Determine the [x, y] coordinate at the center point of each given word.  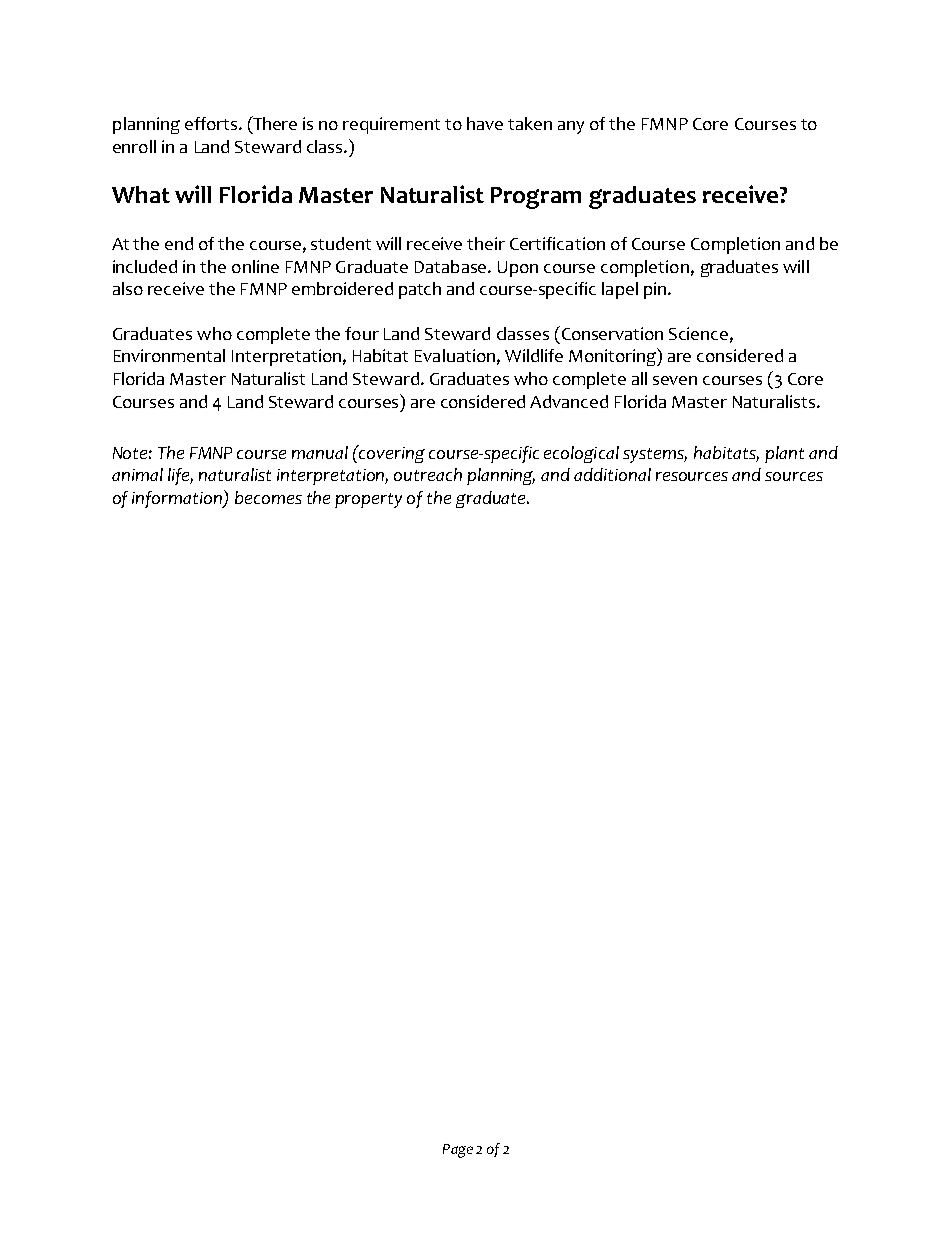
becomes [268, 497]
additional [612, 474]
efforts [212, 123]
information [178, 499]
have [485, 123]
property [368, 500]
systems [655, 455]
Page [458, 1151]
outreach [428, 474]
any [571, 127]
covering [391, 454]
